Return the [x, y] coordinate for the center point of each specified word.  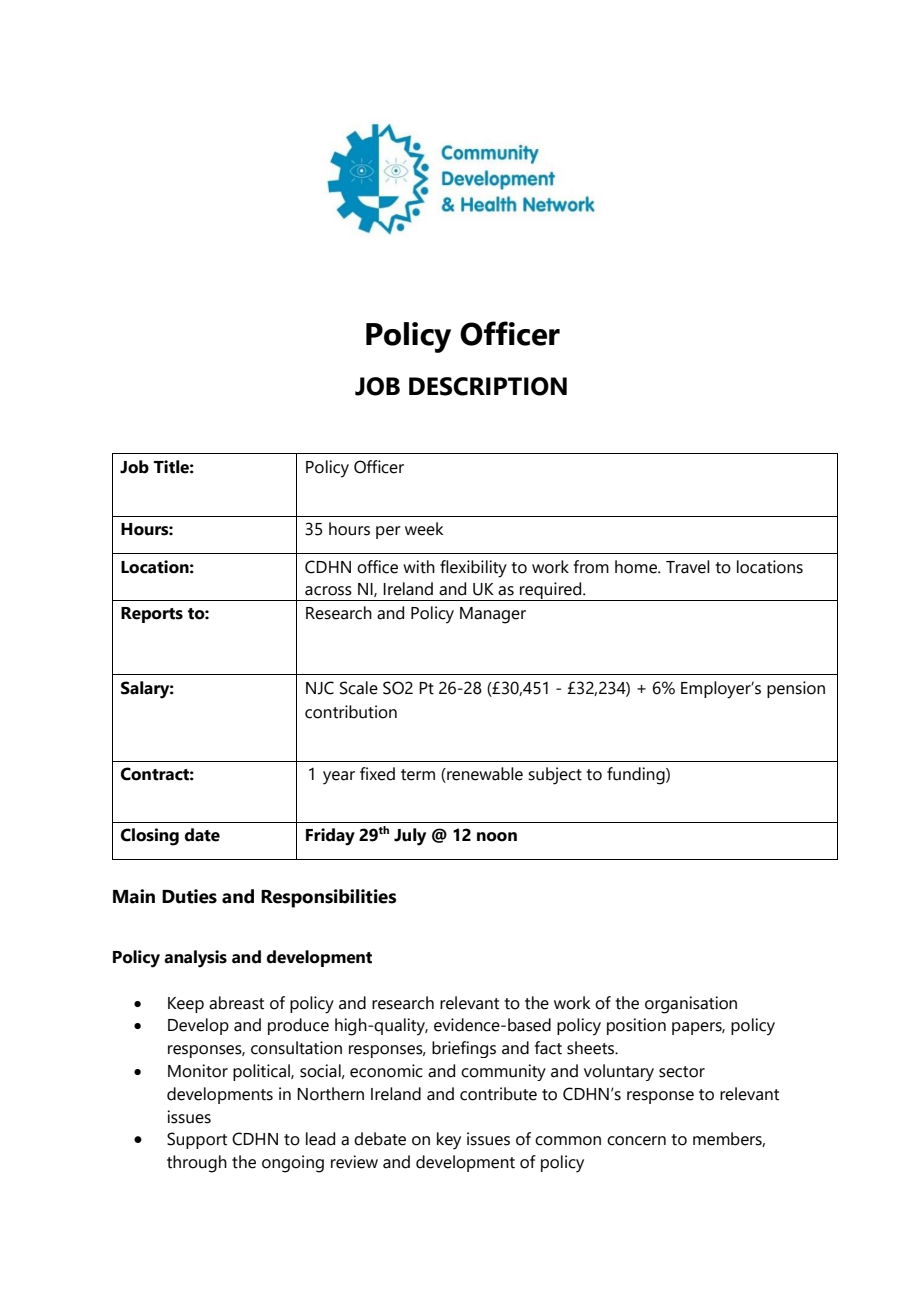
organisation [691, 1005]
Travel [688, 567]
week [424, 529]
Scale [359, 688]
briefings [464, 1049]
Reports [152, 615]
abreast [236, 1003]
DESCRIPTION [488, 386]
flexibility [473, 569]
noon [497, 837]
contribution [351, 712]
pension [796, 689]
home [637, 567]
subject [555, 776]
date [202, 835]
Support [197, 1140]
